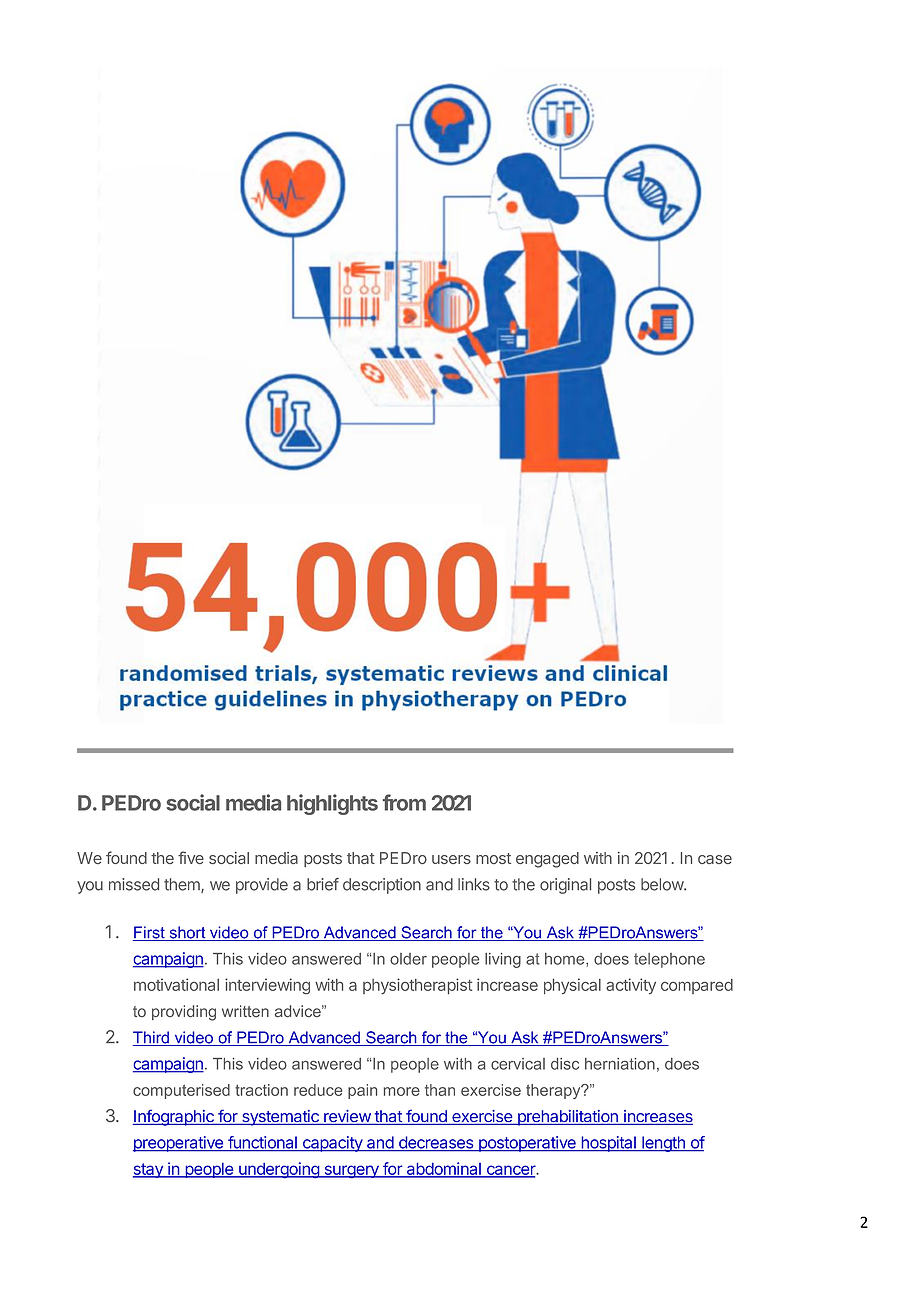 The image size is (924, 1308). Describe the element at coordinates (404, 802) in the screenshot. I see `from` at that location.
